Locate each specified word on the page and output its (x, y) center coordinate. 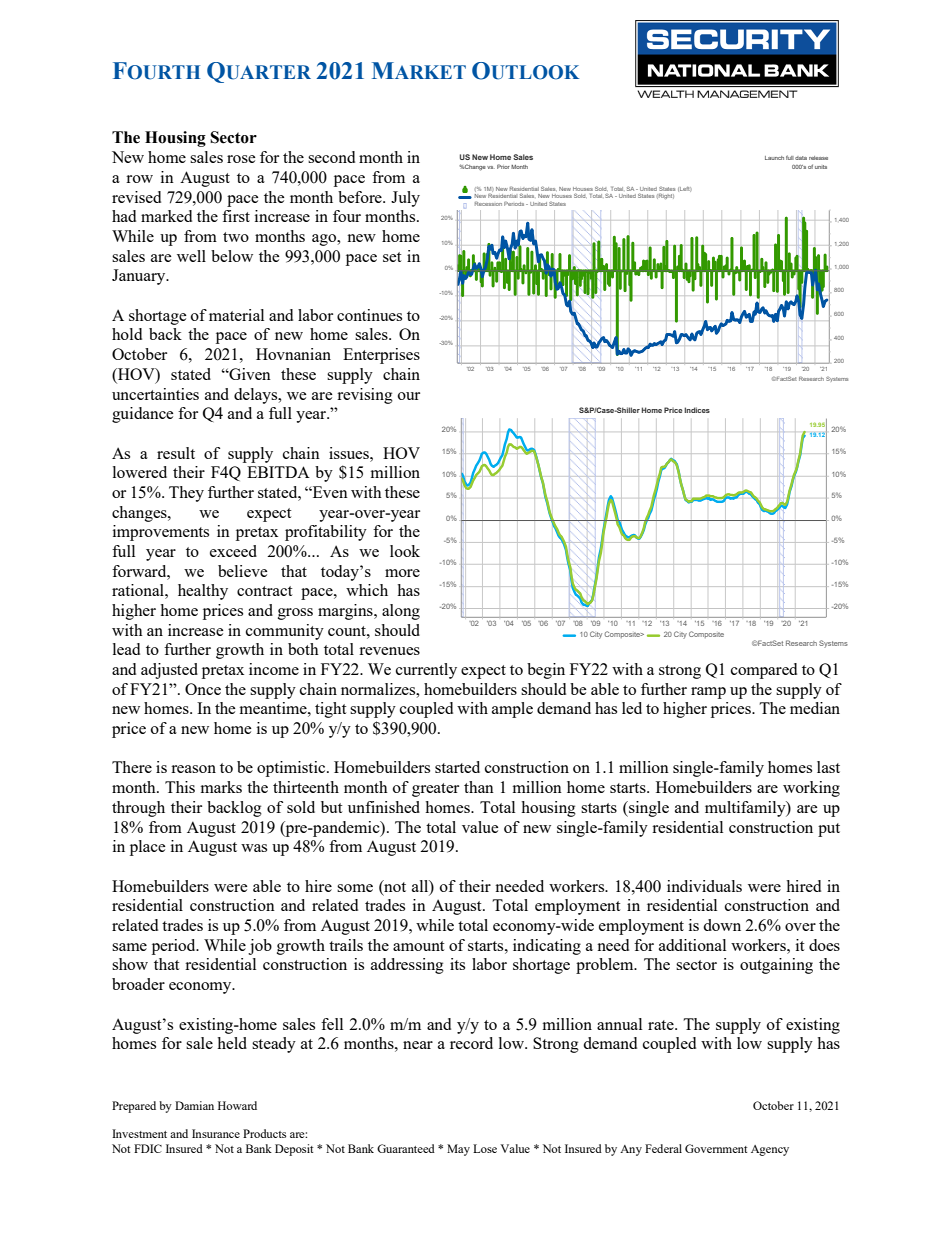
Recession (488, 204)
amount (418, 946)
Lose (485, 1148)
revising (365, 396)
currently (426, 671)
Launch (774, 158)
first (236, 216)
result (176, 453)
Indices (697, 410)
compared (764, 671)
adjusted (169, 671)
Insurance (216, 1133)
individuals (704, 886)
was (254, 848)
